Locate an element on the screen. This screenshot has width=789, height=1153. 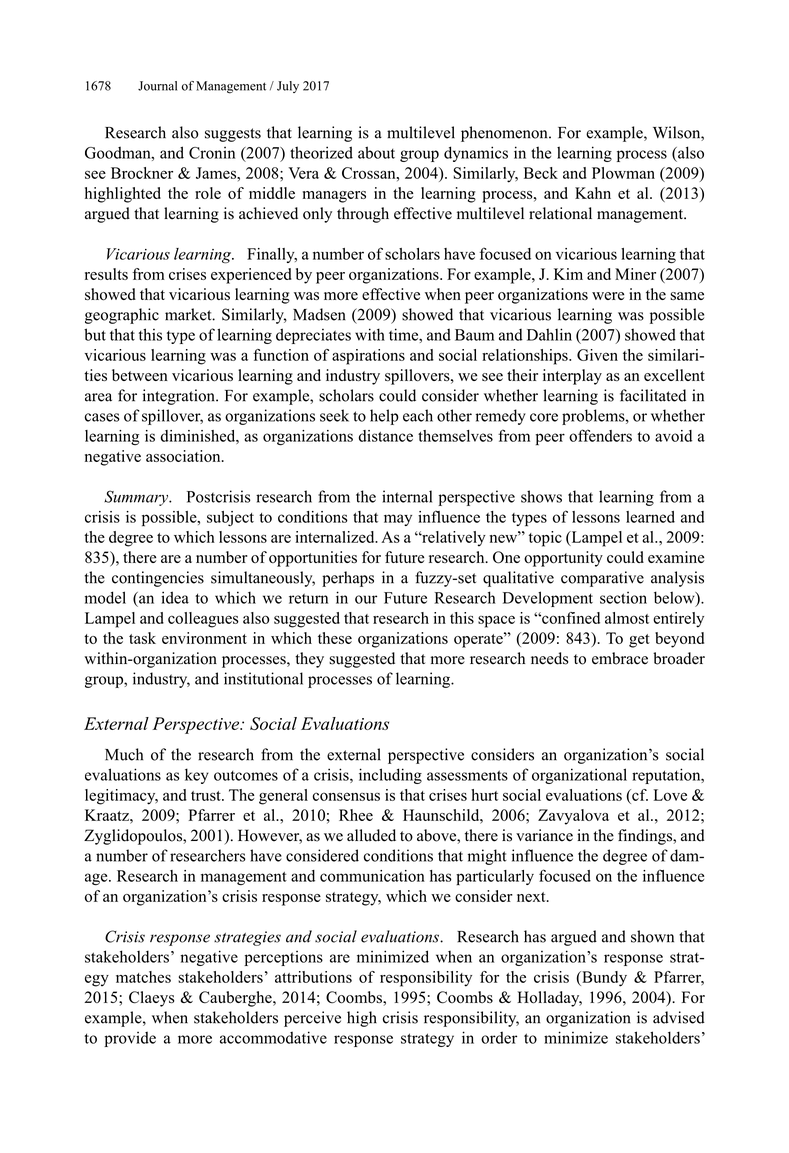
provide is located at coordinates (130, 1039).
